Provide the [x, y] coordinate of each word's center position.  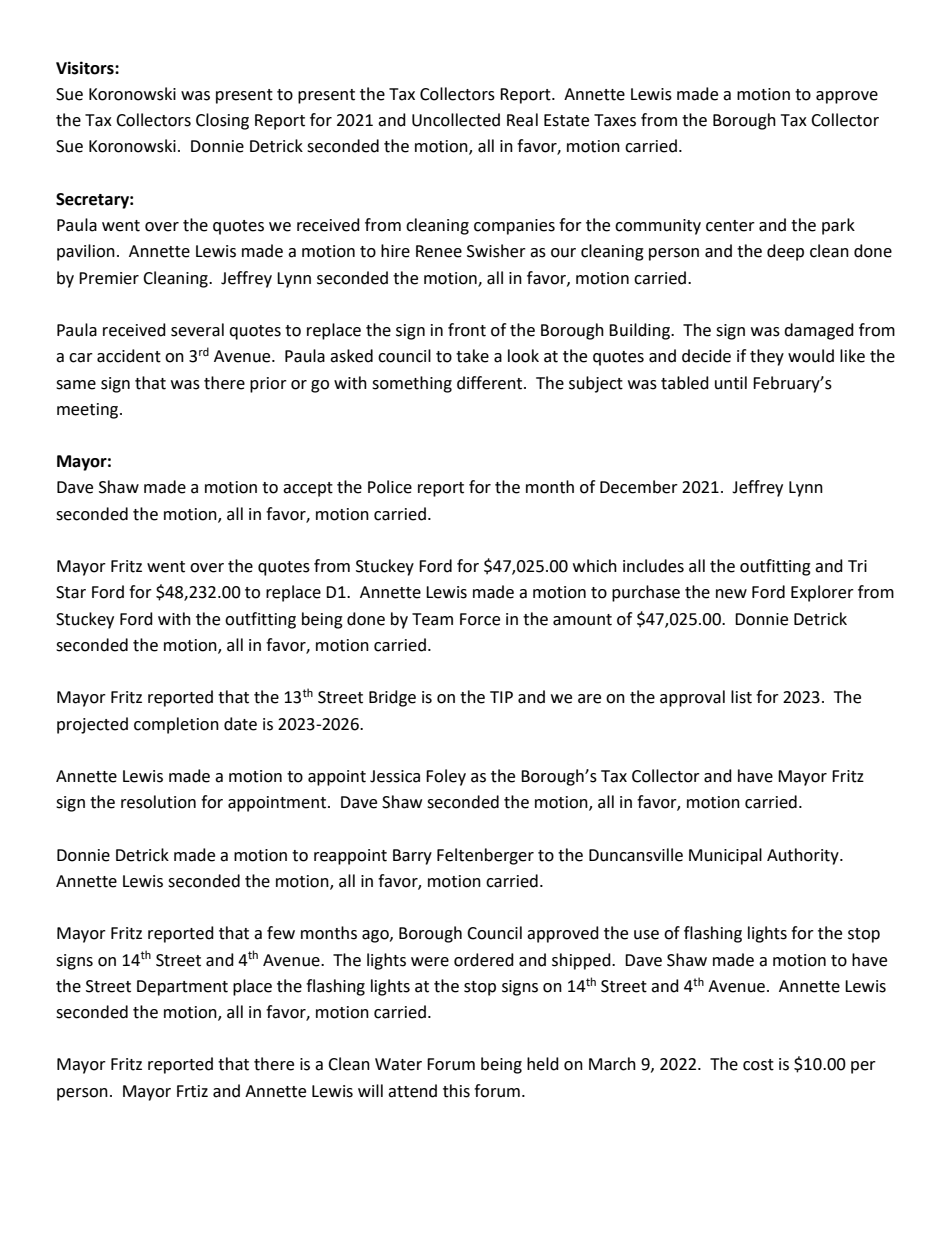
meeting [89, 411]
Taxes [615, 120]
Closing [222, 121]
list [741, 697]
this [456, 1091]
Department [182, 988]
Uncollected [456, 120]
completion [176, 725]
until [731, 383]
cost [758, 1065]
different [491, 383]
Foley [446, 777]
